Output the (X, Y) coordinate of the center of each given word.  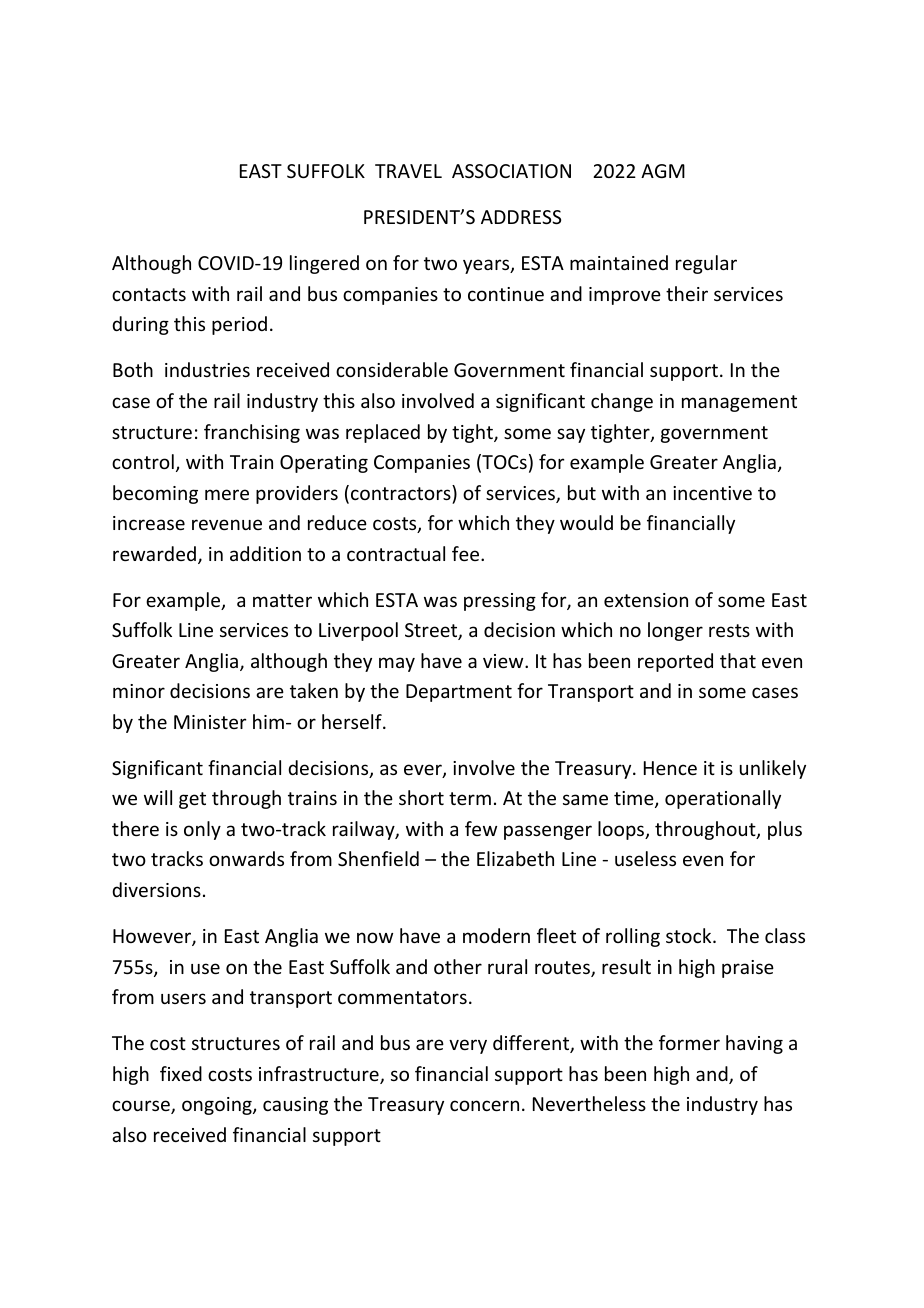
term (470, 798)
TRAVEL (408, 171)
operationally (723, 799)
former (689, 1042)
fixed (181, 1073)
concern (484, 1105)
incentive (712, 493)
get (192, 800)
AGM (663, 171)
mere (227, 494)
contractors (402, 492)
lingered (324, 264)
